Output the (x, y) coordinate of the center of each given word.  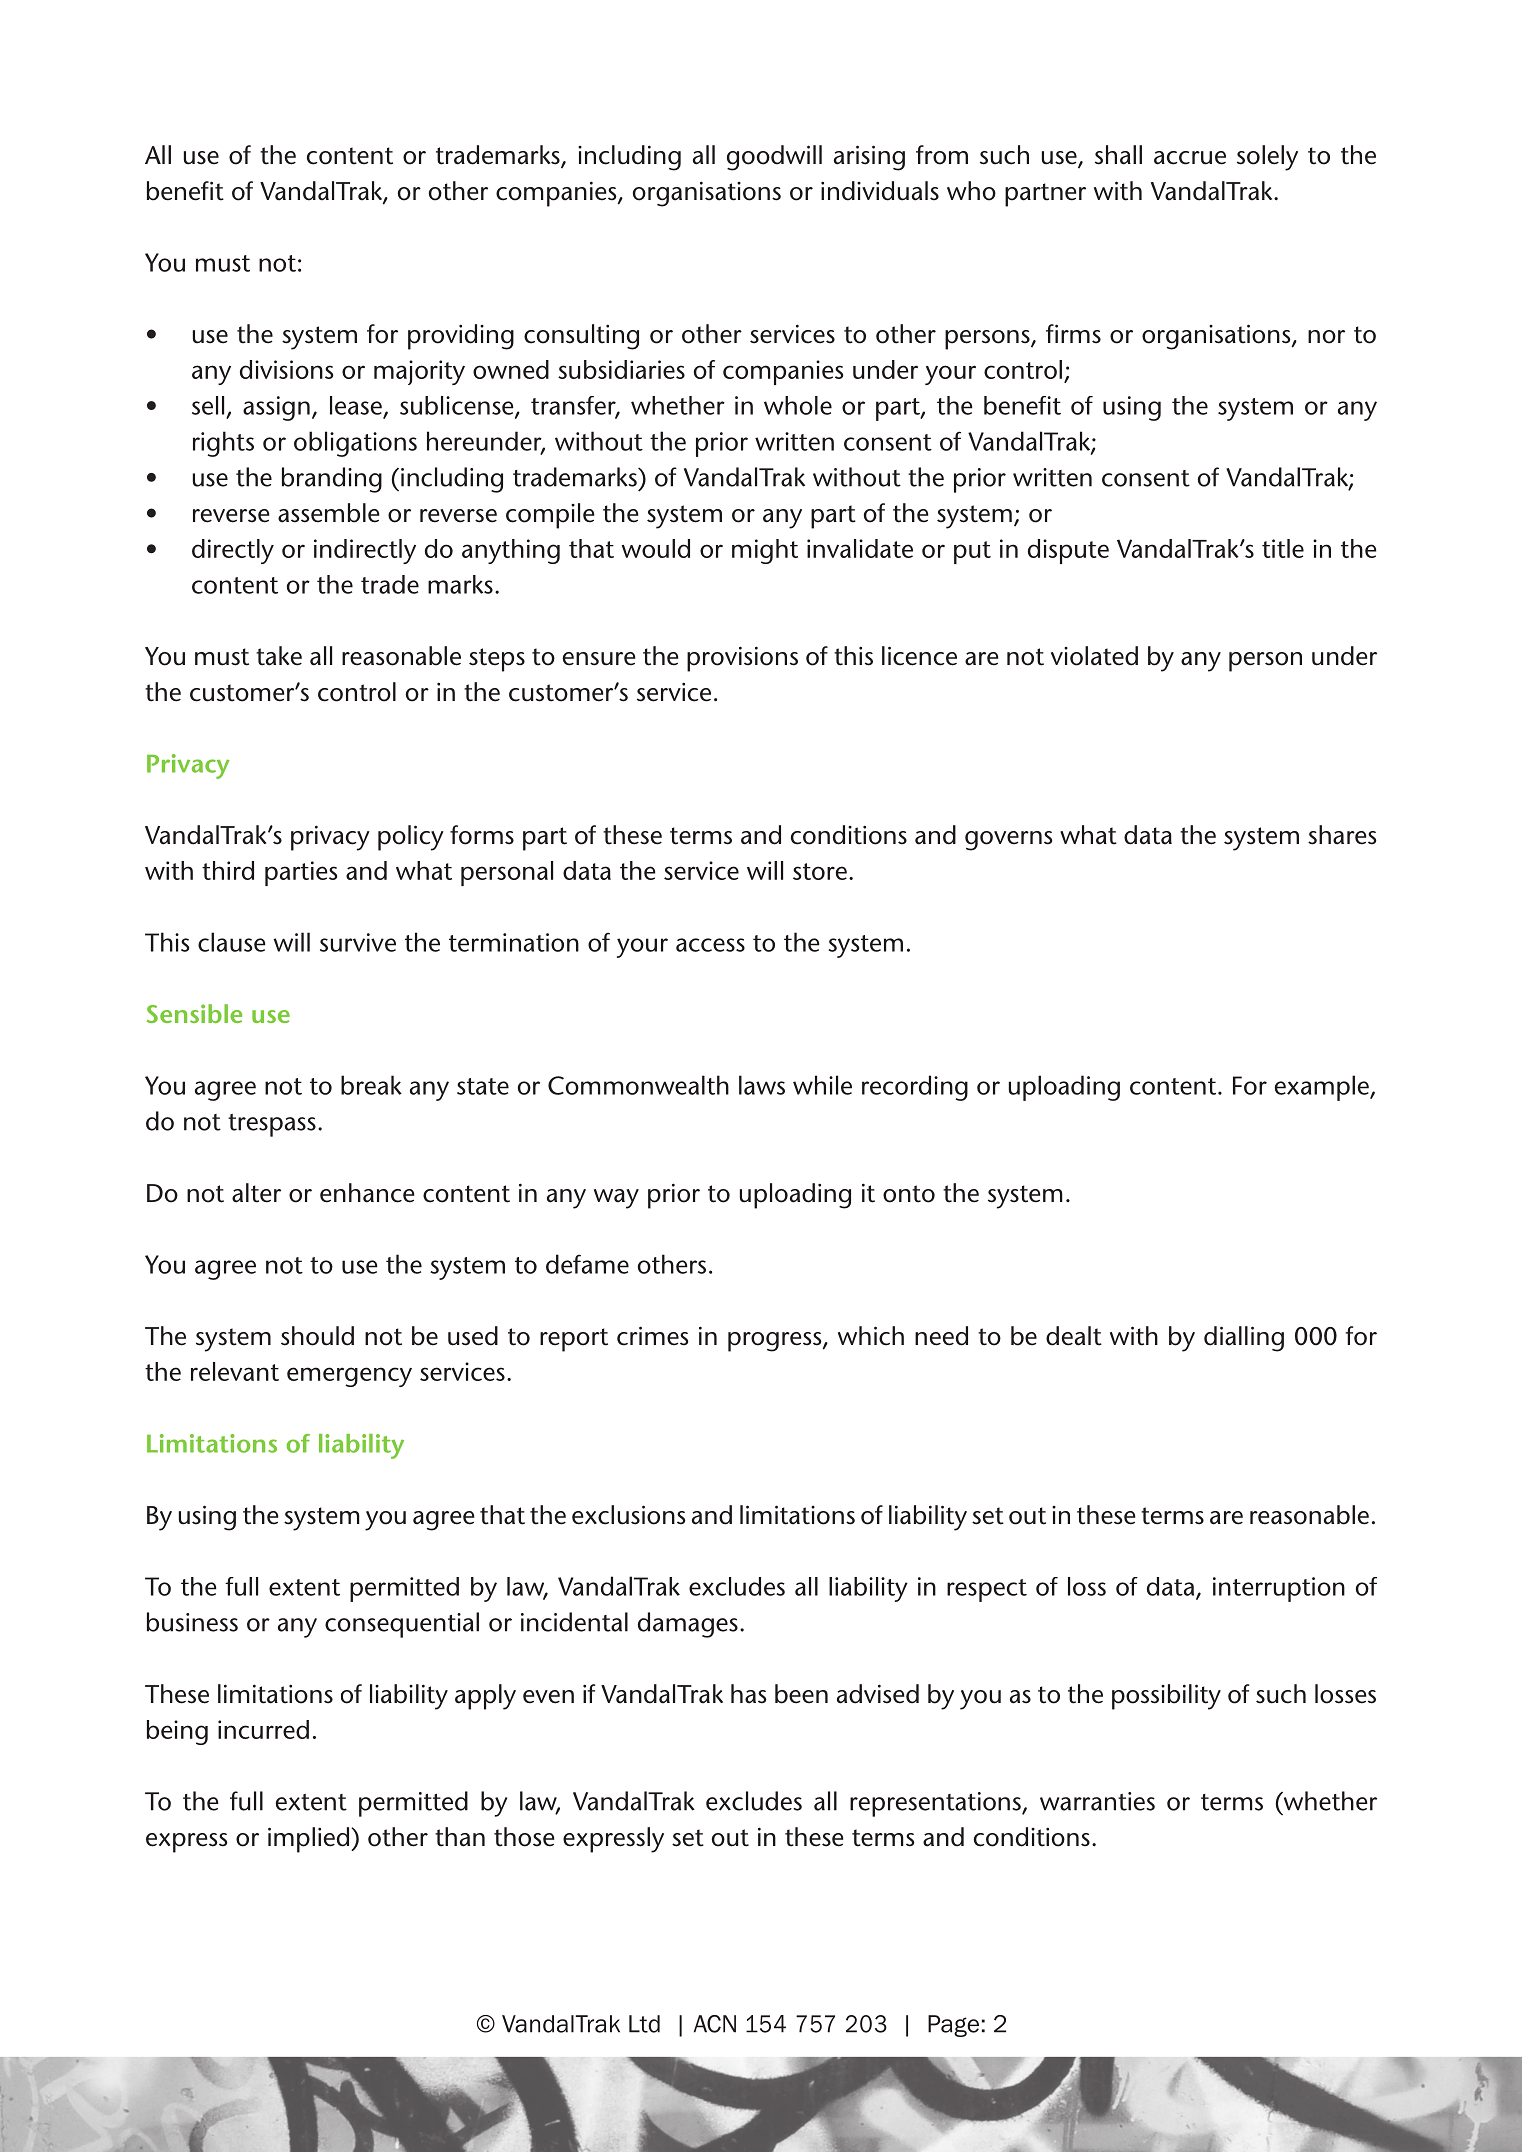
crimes (653, 1336)
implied (310, 1840)
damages (688, 1625)
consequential (402, 1625)
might (765, 551)
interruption (1279, 1589)
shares (1342, 835)
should (317, 1336)
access (710, 945)
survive (358, 942)
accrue (1190, 158)
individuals (880, 191)
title (1283, 548)
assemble (328, 513)
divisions (287, 369)
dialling (1244, 1339)
